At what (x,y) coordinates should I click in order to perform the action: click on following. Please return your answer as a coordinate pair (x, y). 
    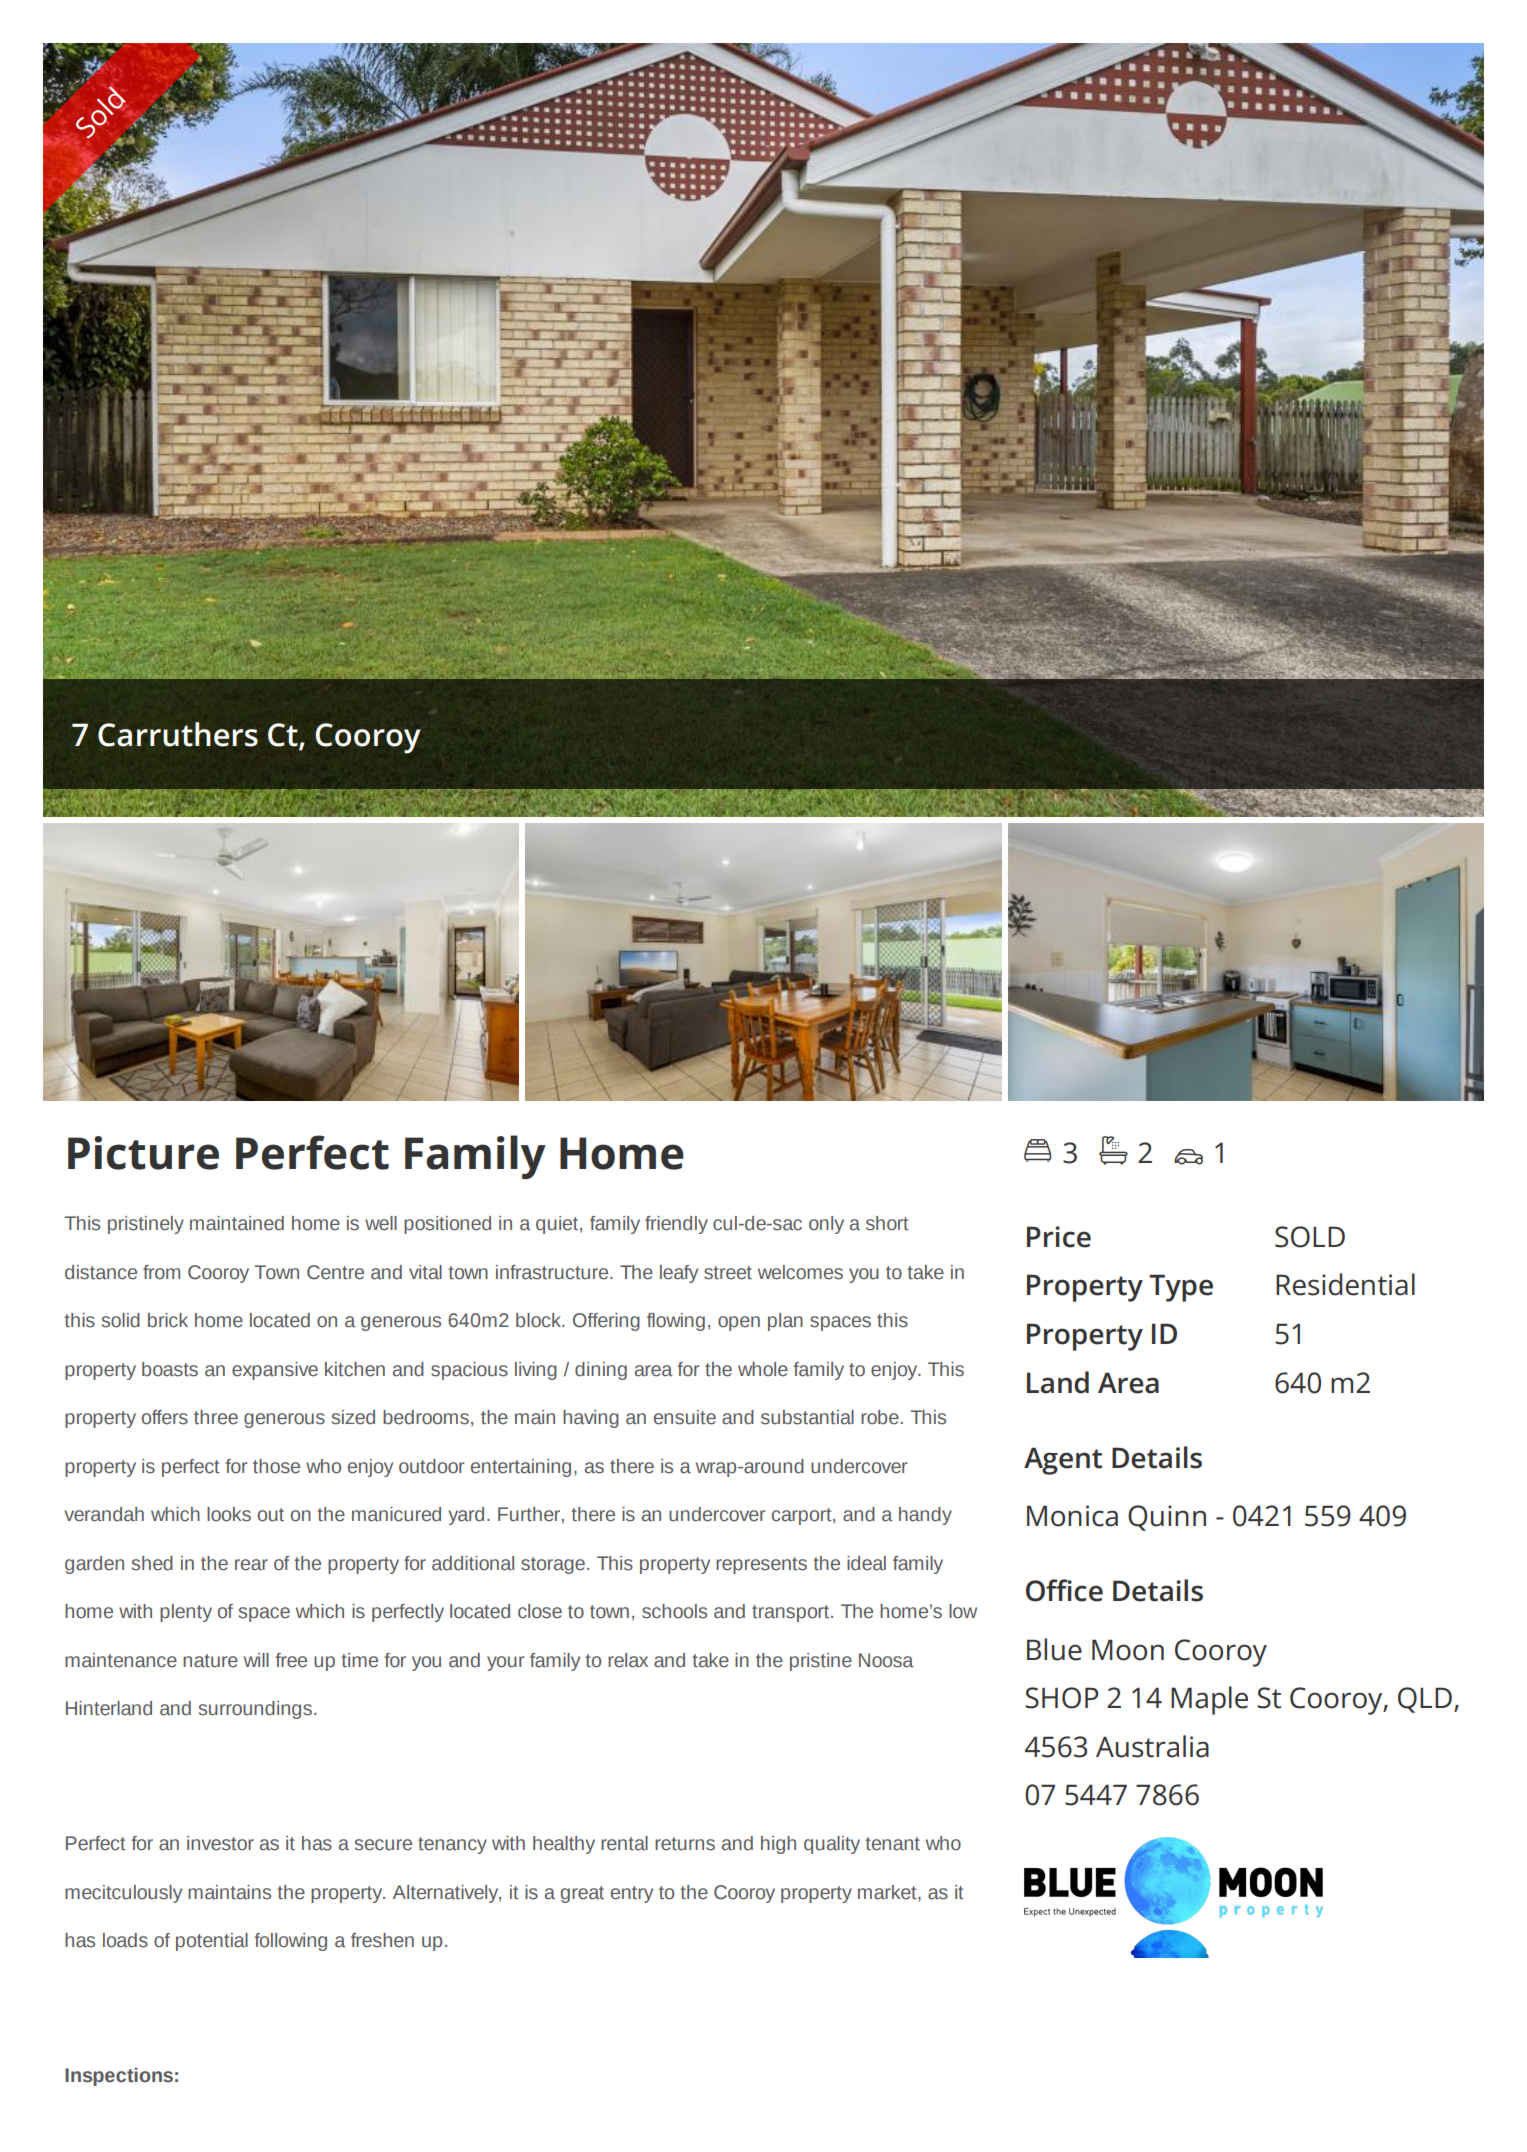
    Looking at the image, I should click on (290, 1942).
